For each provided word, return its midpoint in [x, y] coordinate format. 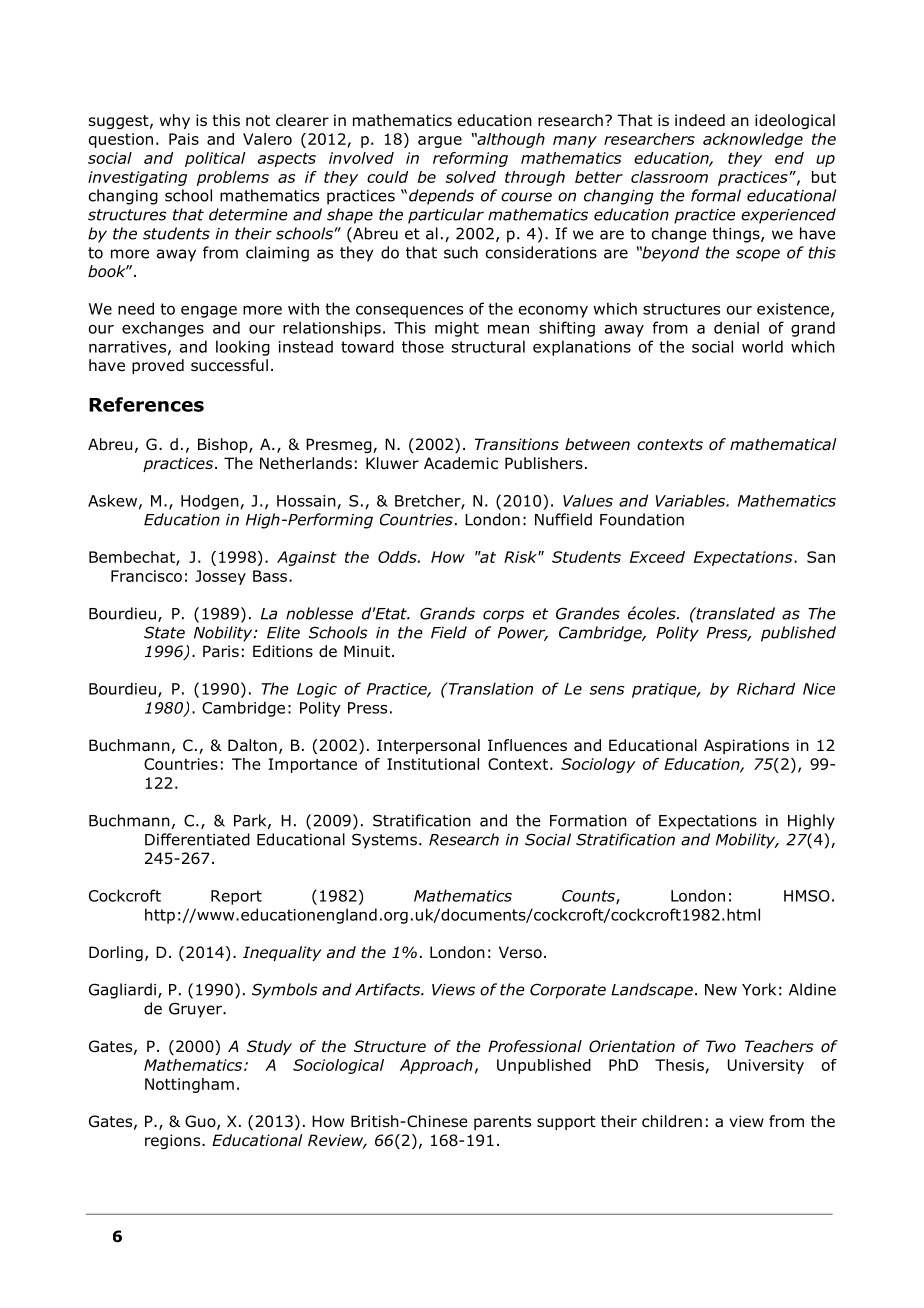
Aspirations [746, 746]
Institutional [433, 764]
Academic [461, 463]
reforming [470, 159]
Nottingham [189, 1085]
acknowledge [753, 140]
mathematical [783, 444]
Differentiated [197, 839]
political [215, 159]
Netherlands [306, 463]
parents [502, 1123]
